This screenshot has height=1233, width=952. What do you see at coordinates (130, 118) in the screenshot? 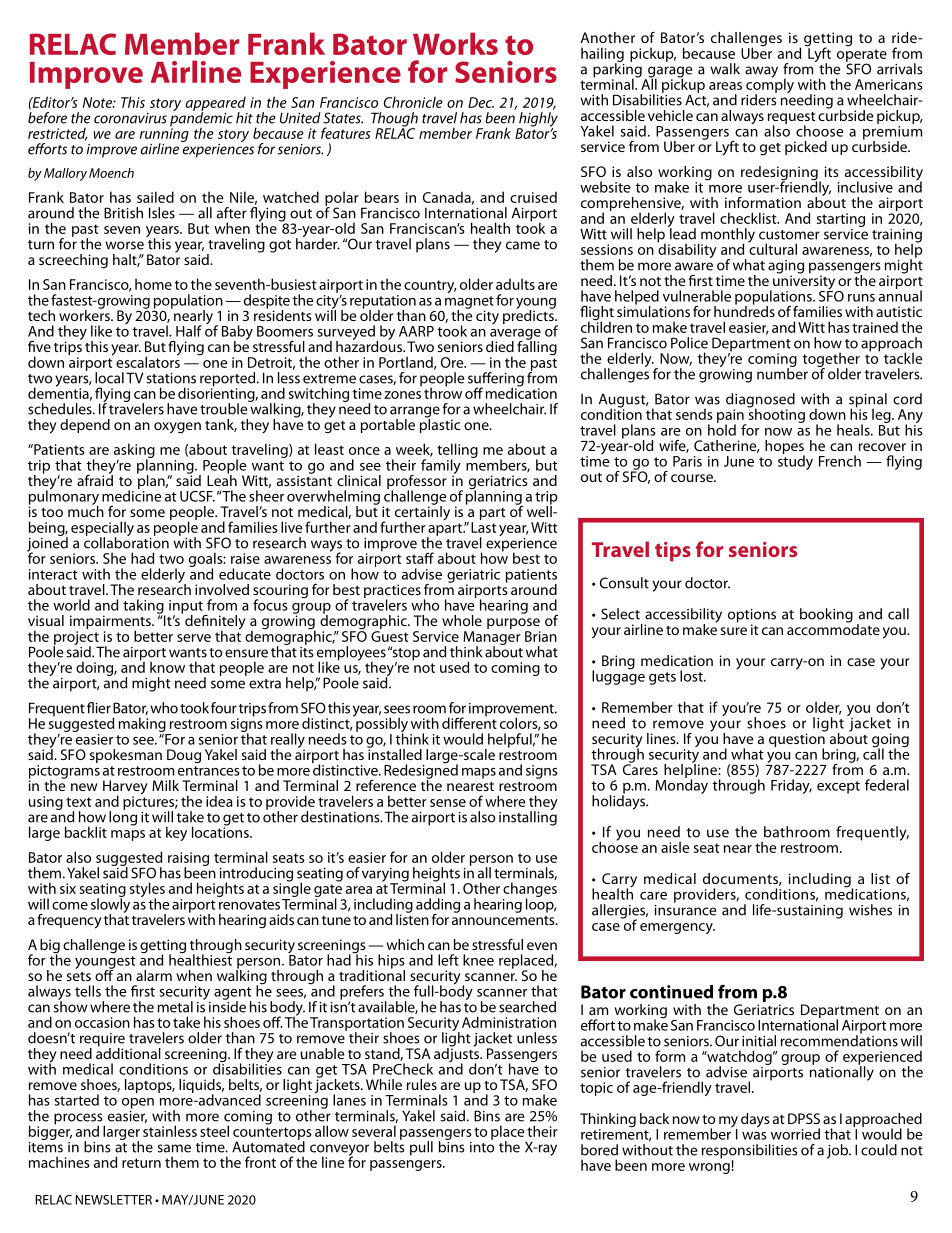
I see `coronavirus` at bounding box center [130, 118].
